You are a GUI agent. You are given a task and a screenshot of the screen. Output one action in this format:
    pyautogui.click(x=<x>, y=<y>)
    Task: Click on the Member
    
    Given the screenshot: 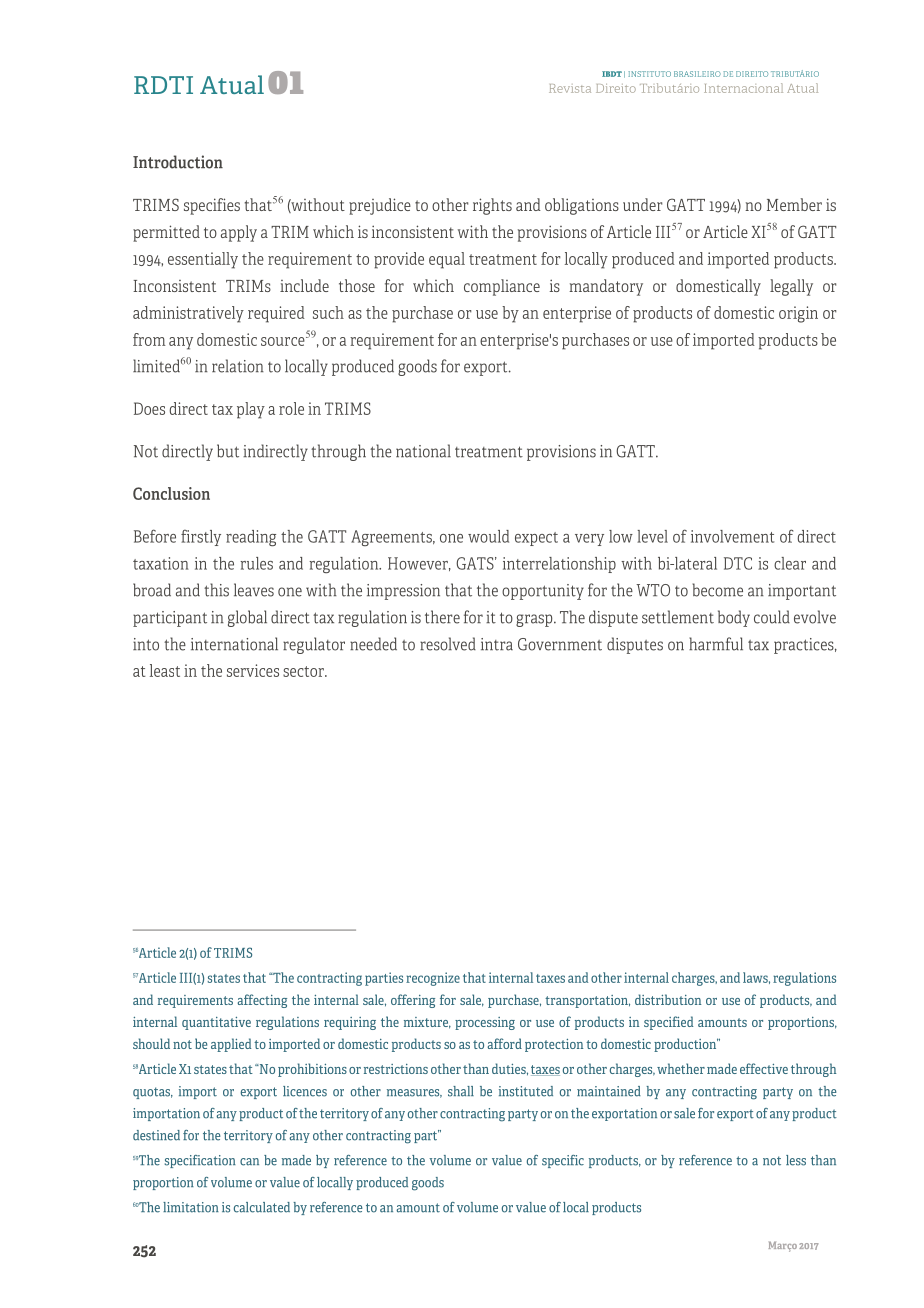 What is the action you would take?
    pyautogui.click(x=794, y=204)
